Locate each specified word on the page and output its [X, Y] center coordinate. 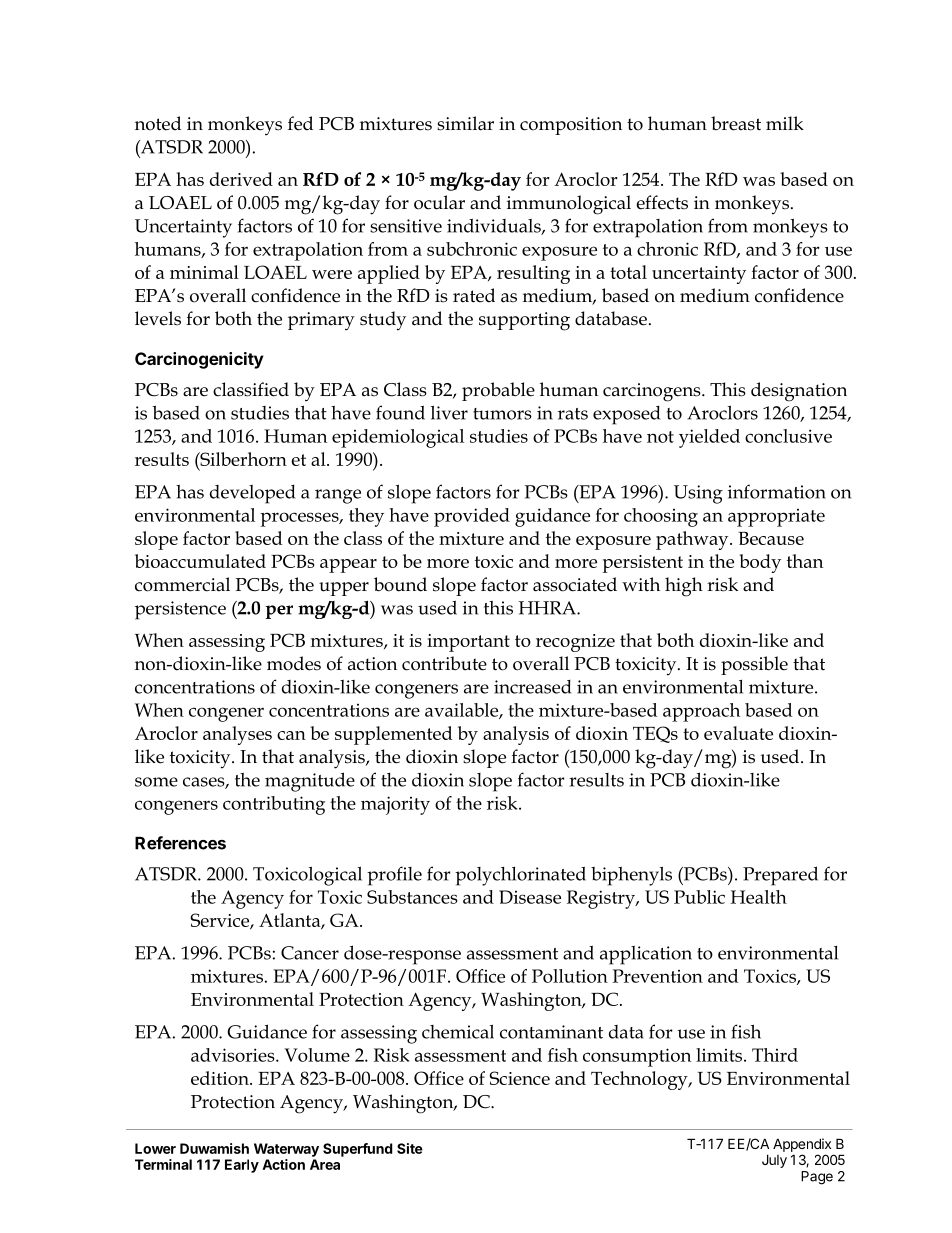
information [777, 491]
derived [241, 179]
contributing [274, 805]
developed [252, 494]
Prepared [780, 876]
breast [736, 123]
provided [472, 517]
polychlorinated [520, 876]
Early [242, 1166]
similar [465, 123]
